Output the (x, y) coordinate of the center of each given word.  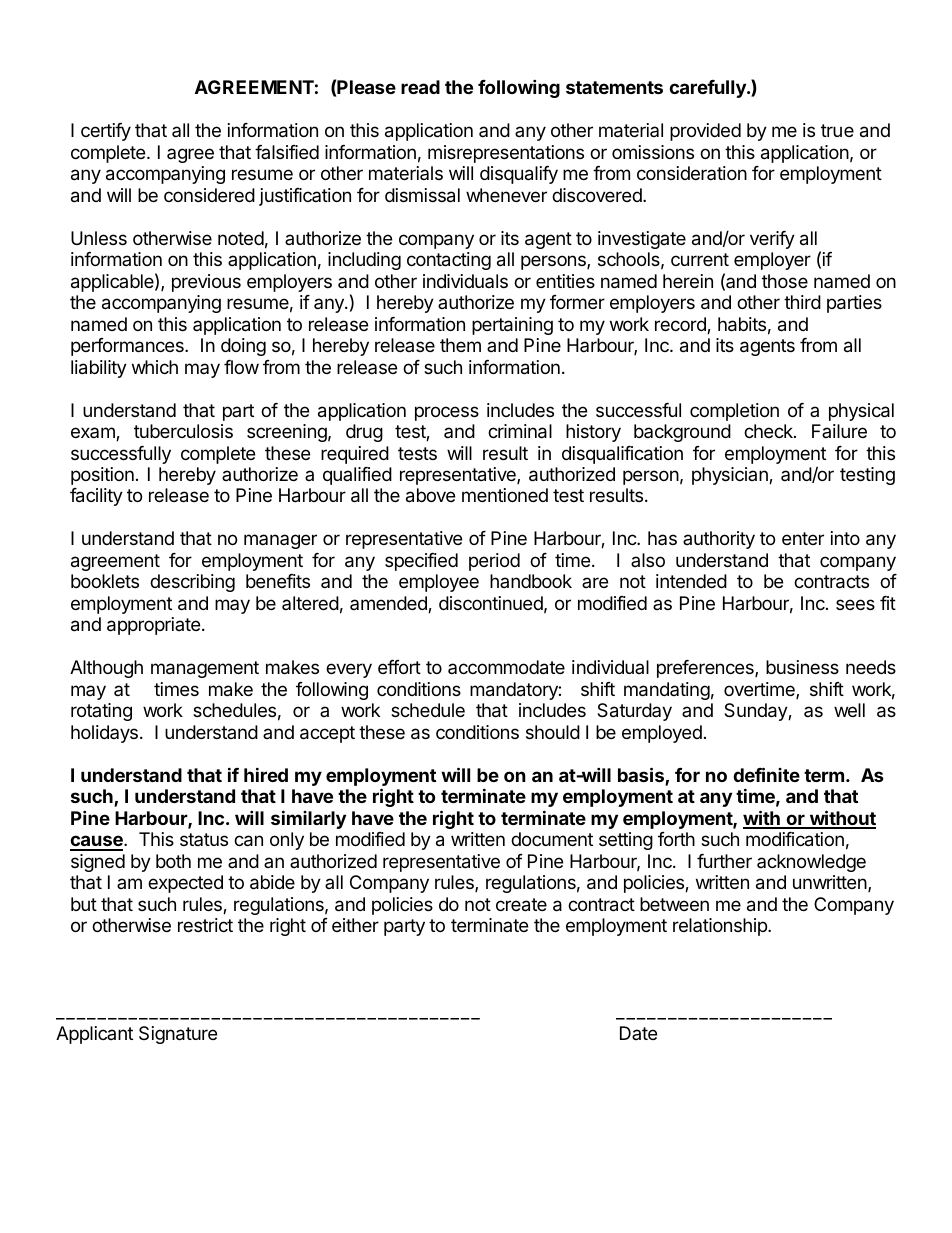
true (837, 130)
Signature (178, 1035)
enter (803, 538)
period (494, 562)
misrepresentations (506, 154)
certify (106, 132)
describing (192, 583)
